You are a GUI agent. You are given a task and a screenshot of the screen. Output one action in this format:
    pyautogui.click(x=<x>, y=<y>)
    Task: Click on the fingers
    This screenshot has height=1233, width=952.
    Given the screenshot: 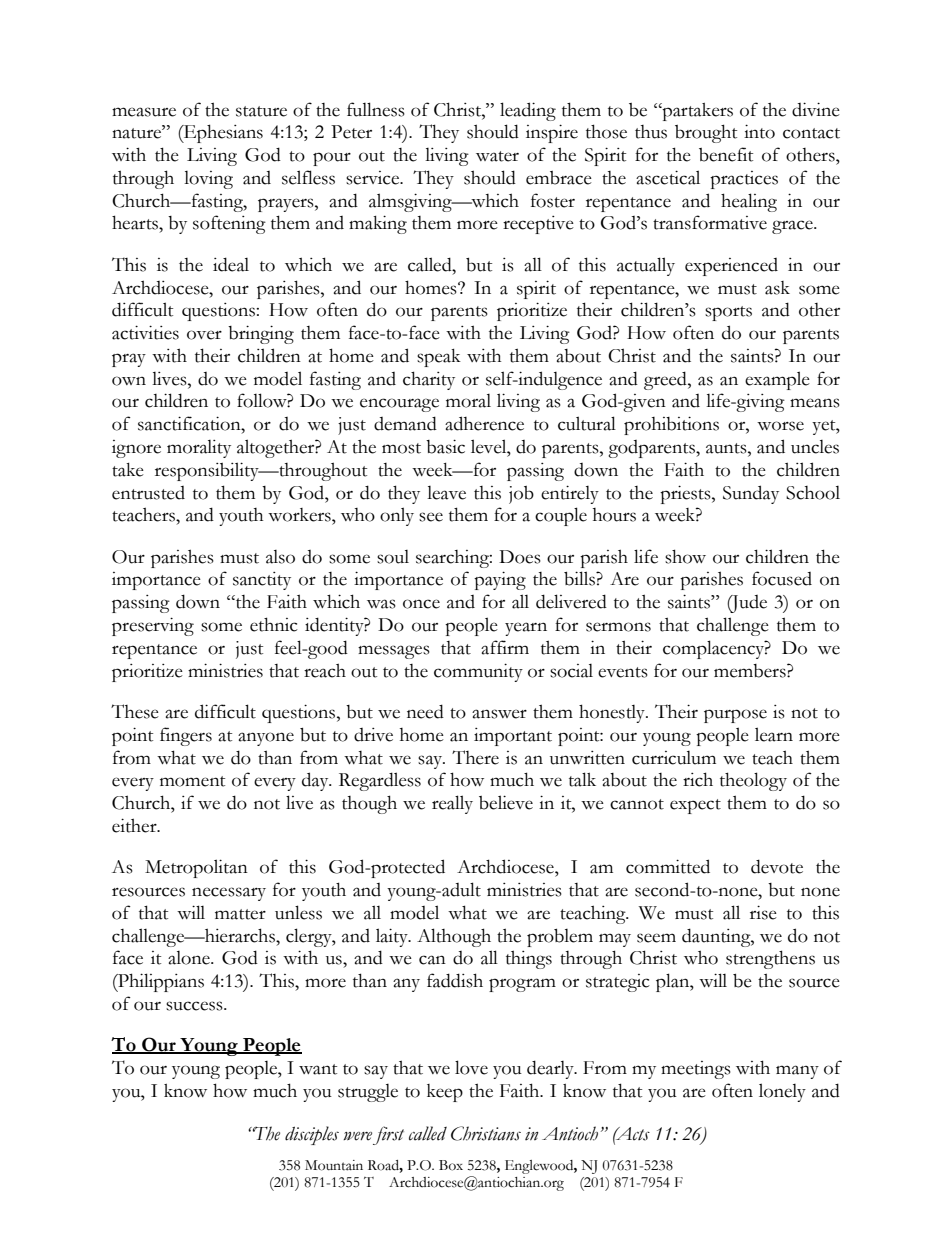 What is the action you would take?
    pyautogui.click(x=186, y=736)
